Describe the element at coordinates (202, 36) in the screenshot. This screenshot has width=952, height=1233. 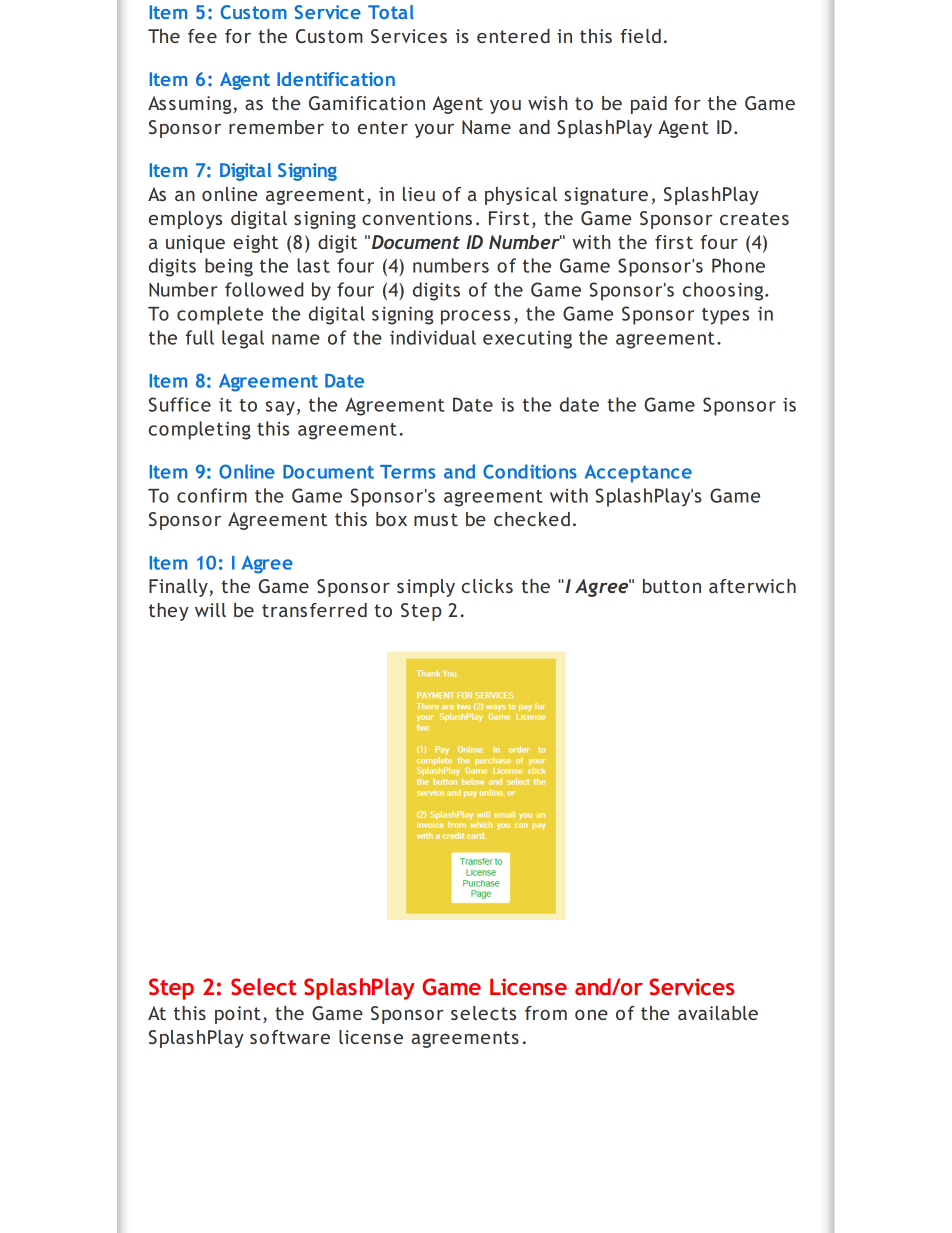
I see `fee` at that location.
